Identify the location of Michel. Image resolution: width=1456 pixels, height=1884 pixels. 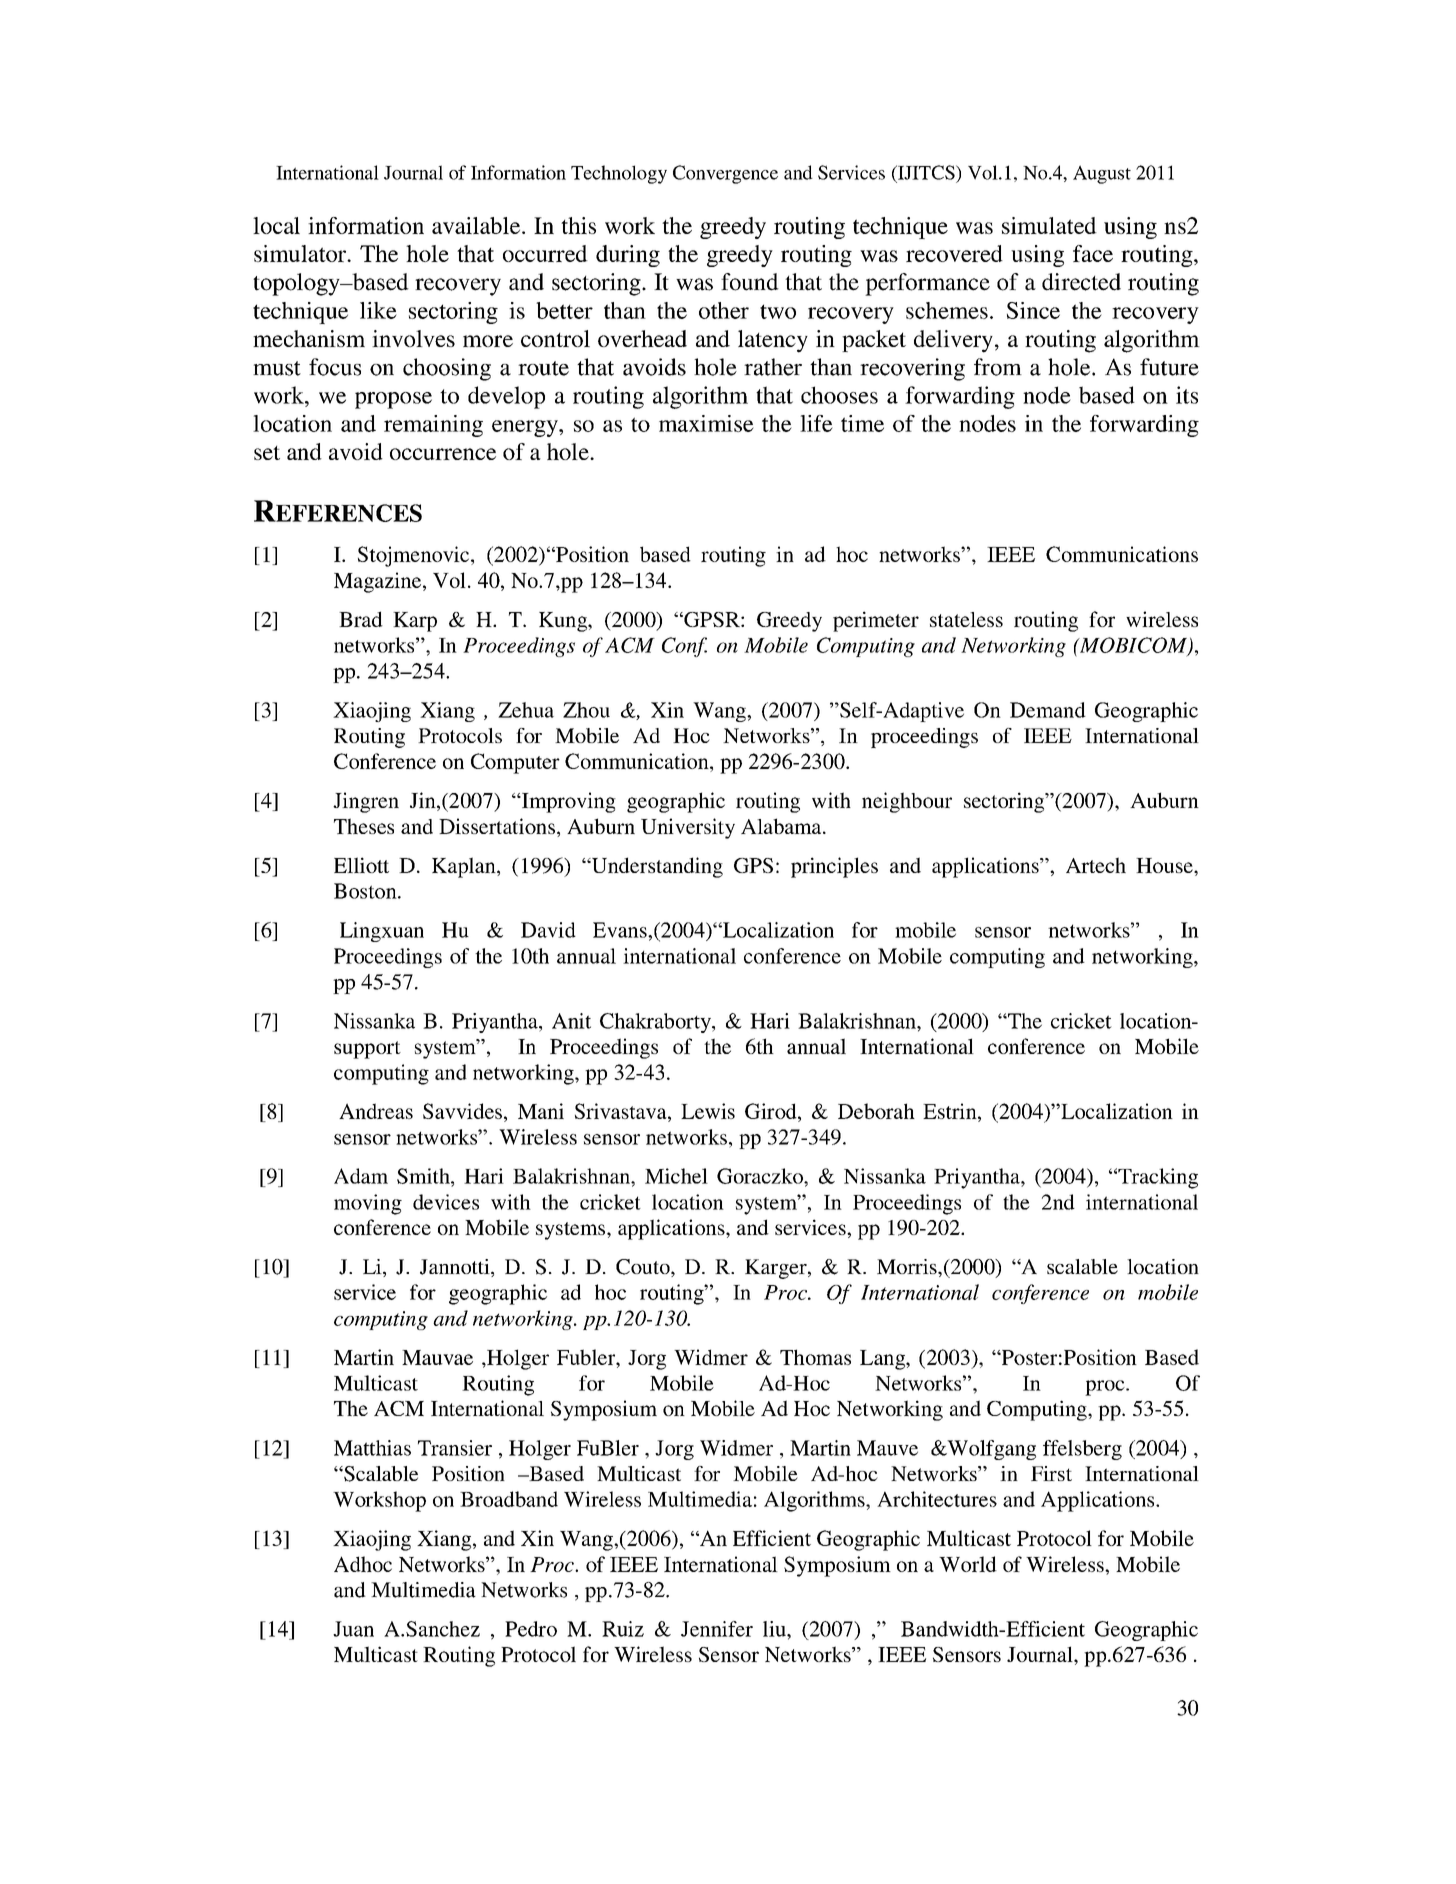
(676, 1176).
